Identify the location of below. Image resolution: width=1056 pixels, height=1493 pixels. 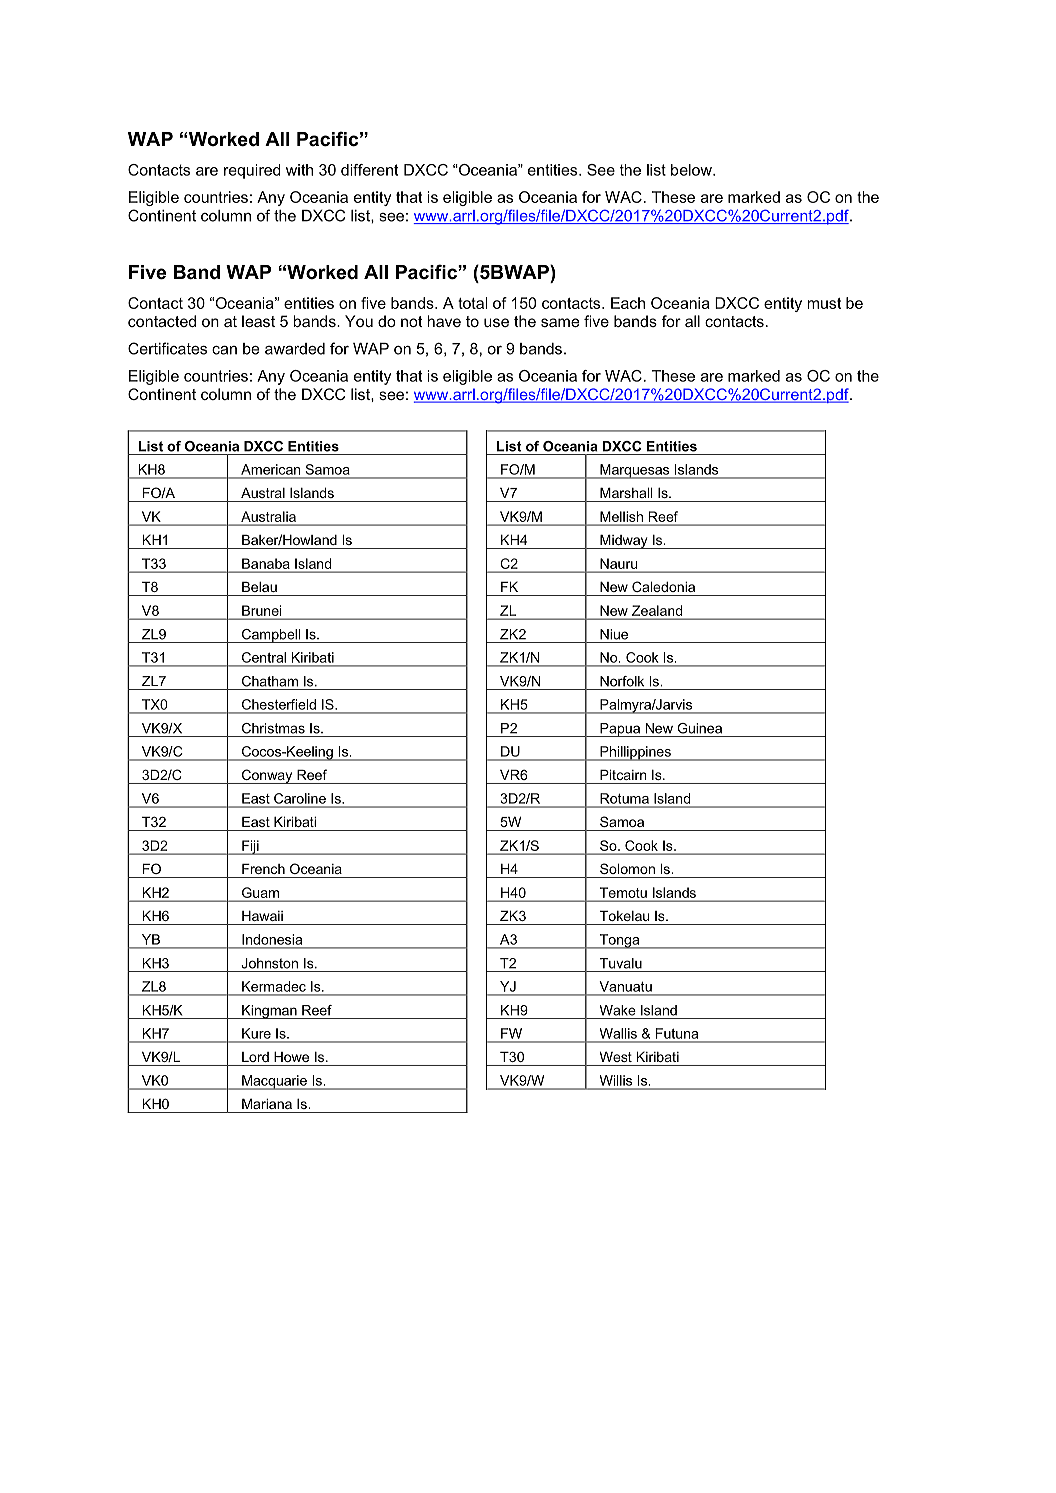
(692, 170).
